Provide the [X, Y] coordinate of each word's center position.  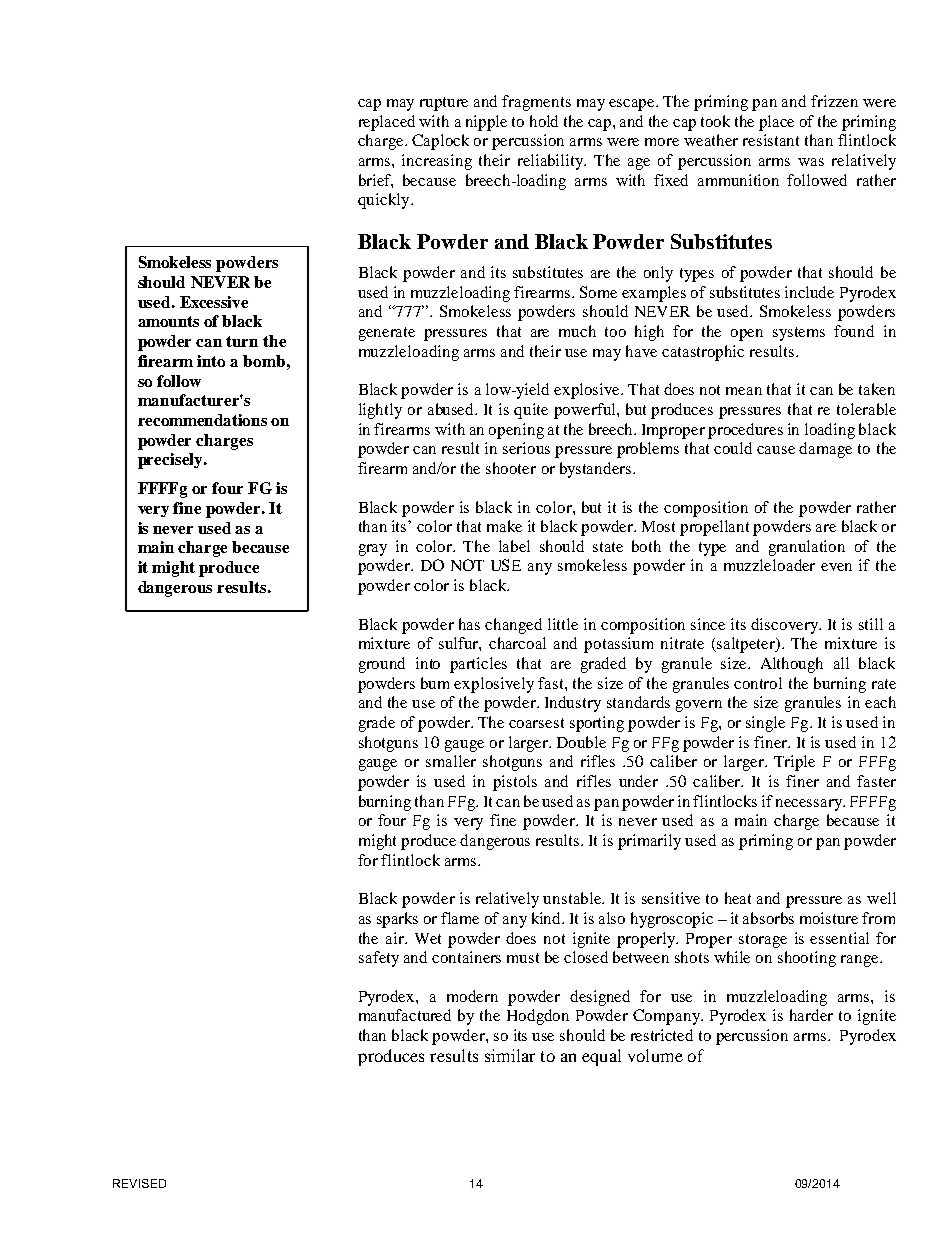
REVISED [139, 1183]
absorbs [768, 918]
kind [548, 918]
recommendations [202, 420]
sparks [397, 920]
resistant [771, 140]
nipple [486, 123]
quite [531, 411]
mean [744, 391]
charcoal [517, 643]
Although [792, 665]
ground [382, 665]
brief [376, 181]
